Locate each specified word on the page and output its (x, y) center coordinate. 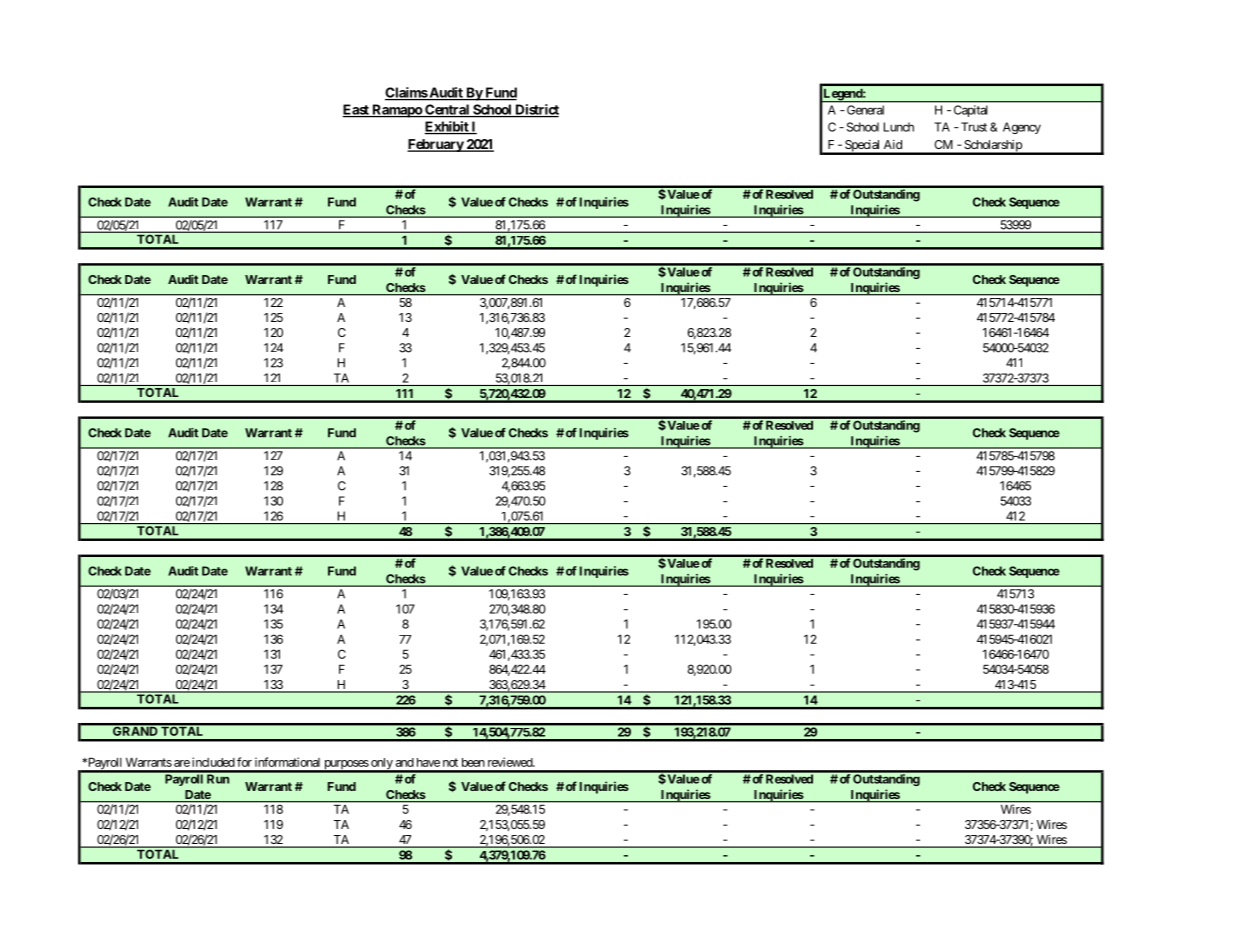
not (450, 762)
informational (287, 762)
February (436, 145)
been (473, 762)
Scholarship (992, 147)
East (357, 110)
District (536, 110)
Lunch (899, 127)
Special (862, 147)
